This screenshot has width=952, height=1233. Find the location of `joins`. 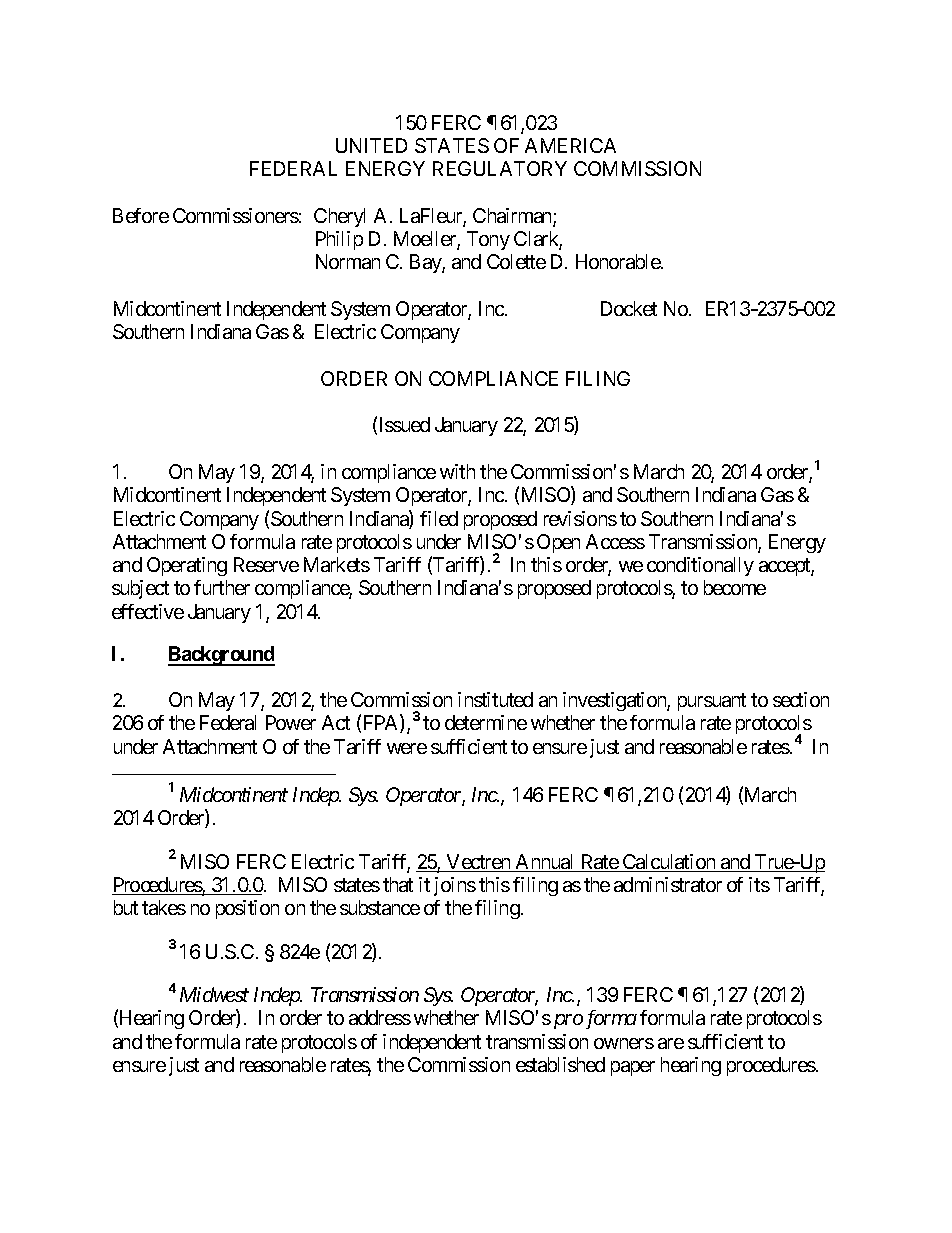

joins is located at coordinates (455, 886).
